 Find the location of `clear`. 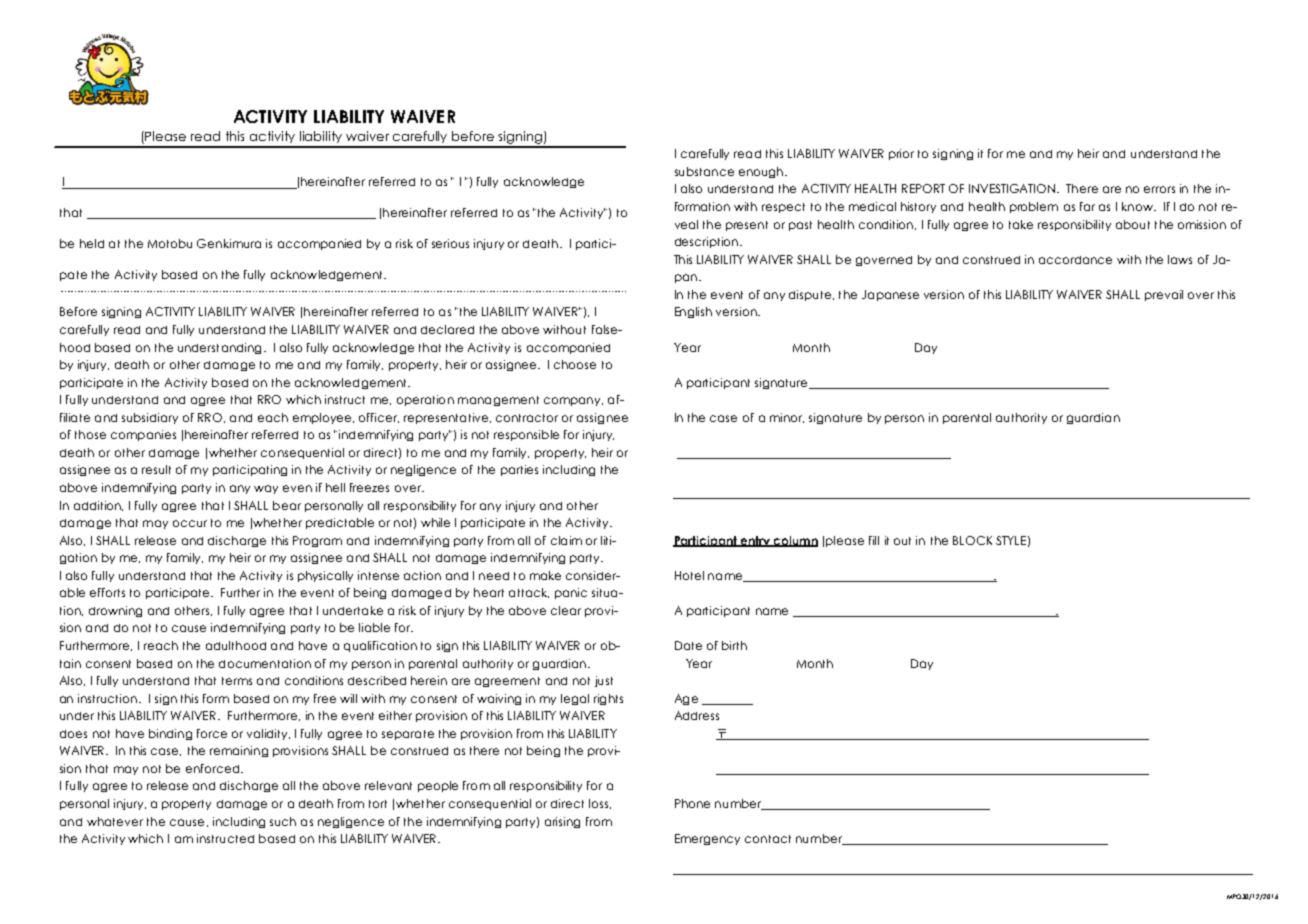

clear is located at coordinates (566, 610).
